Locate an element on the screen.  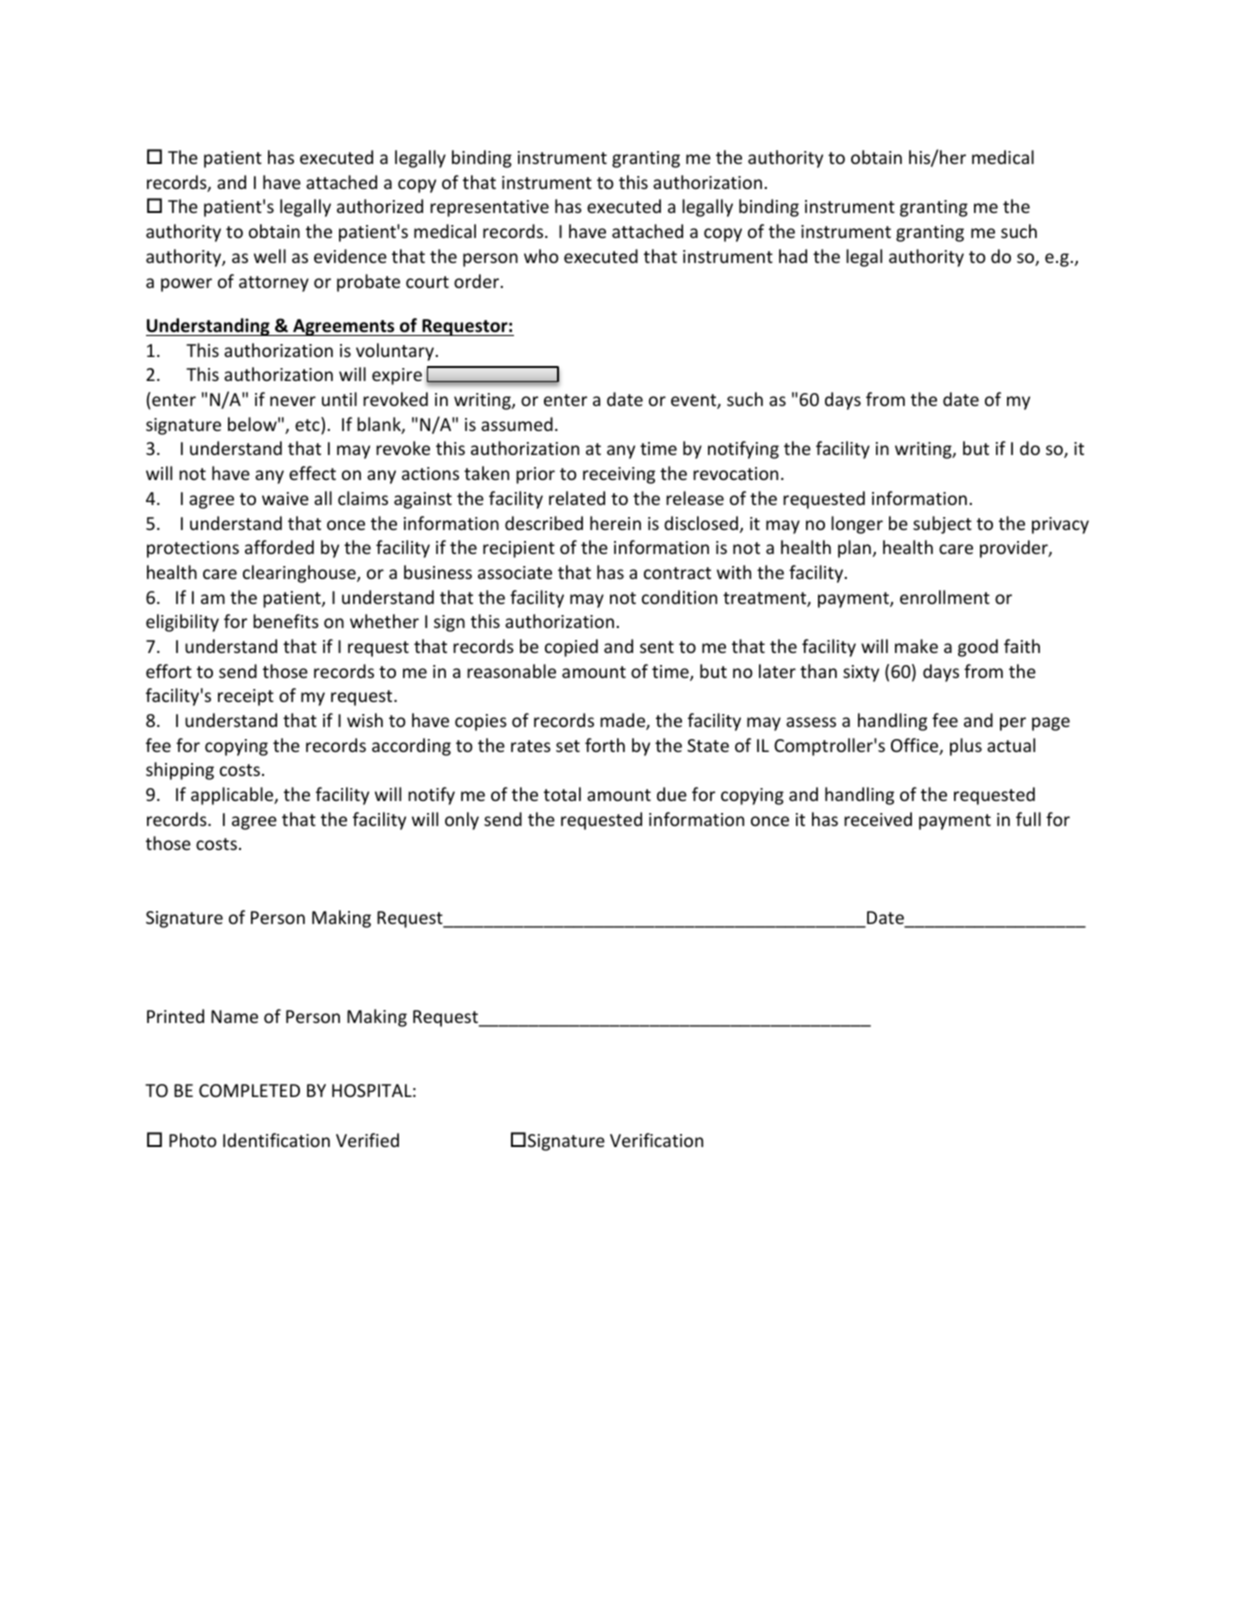
afforded is located at coordinates (279, 547).
